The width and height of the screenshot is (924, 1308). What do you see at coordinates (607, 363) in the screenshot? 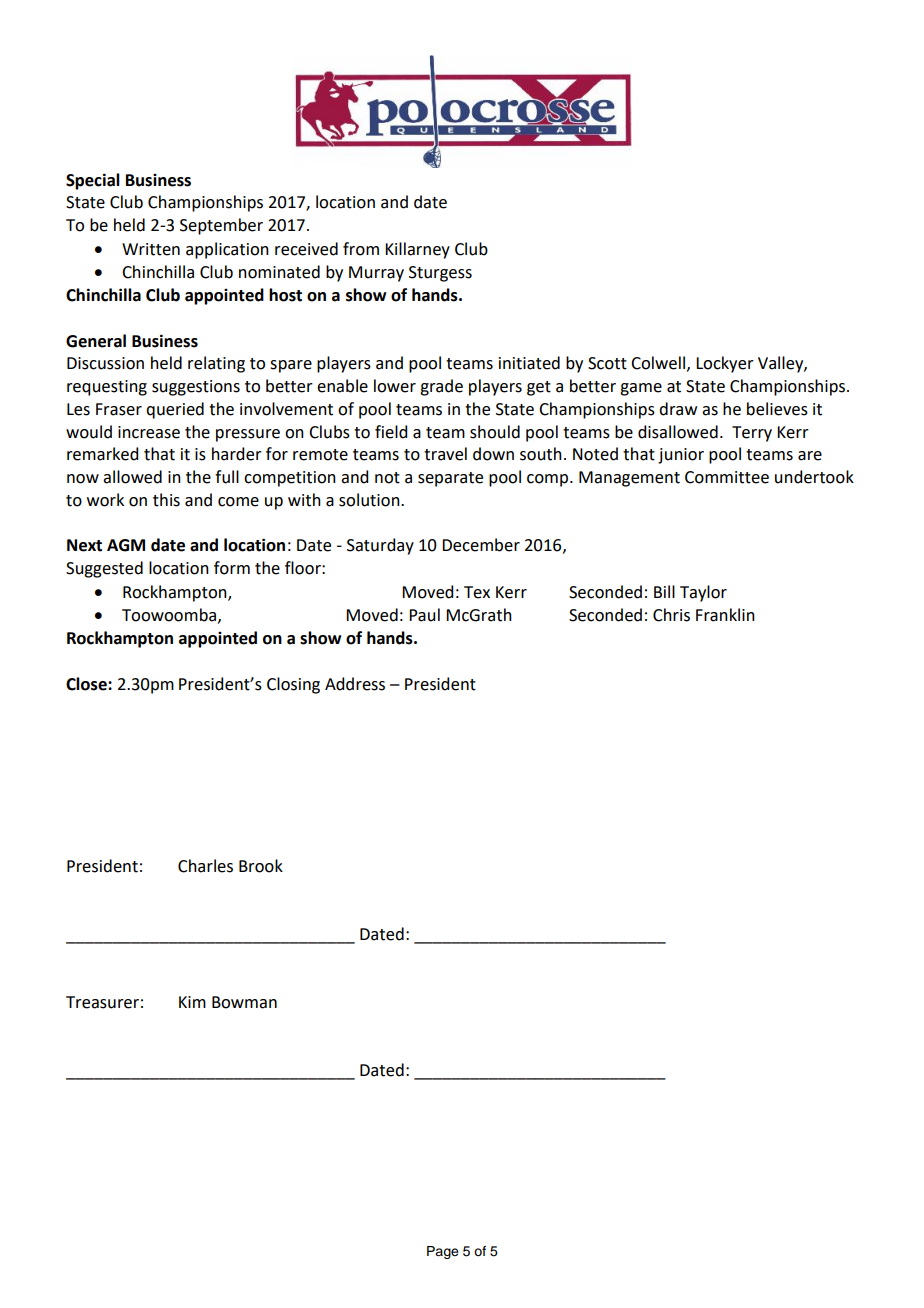
I see `Scott` at bounding box center [607, 363].
